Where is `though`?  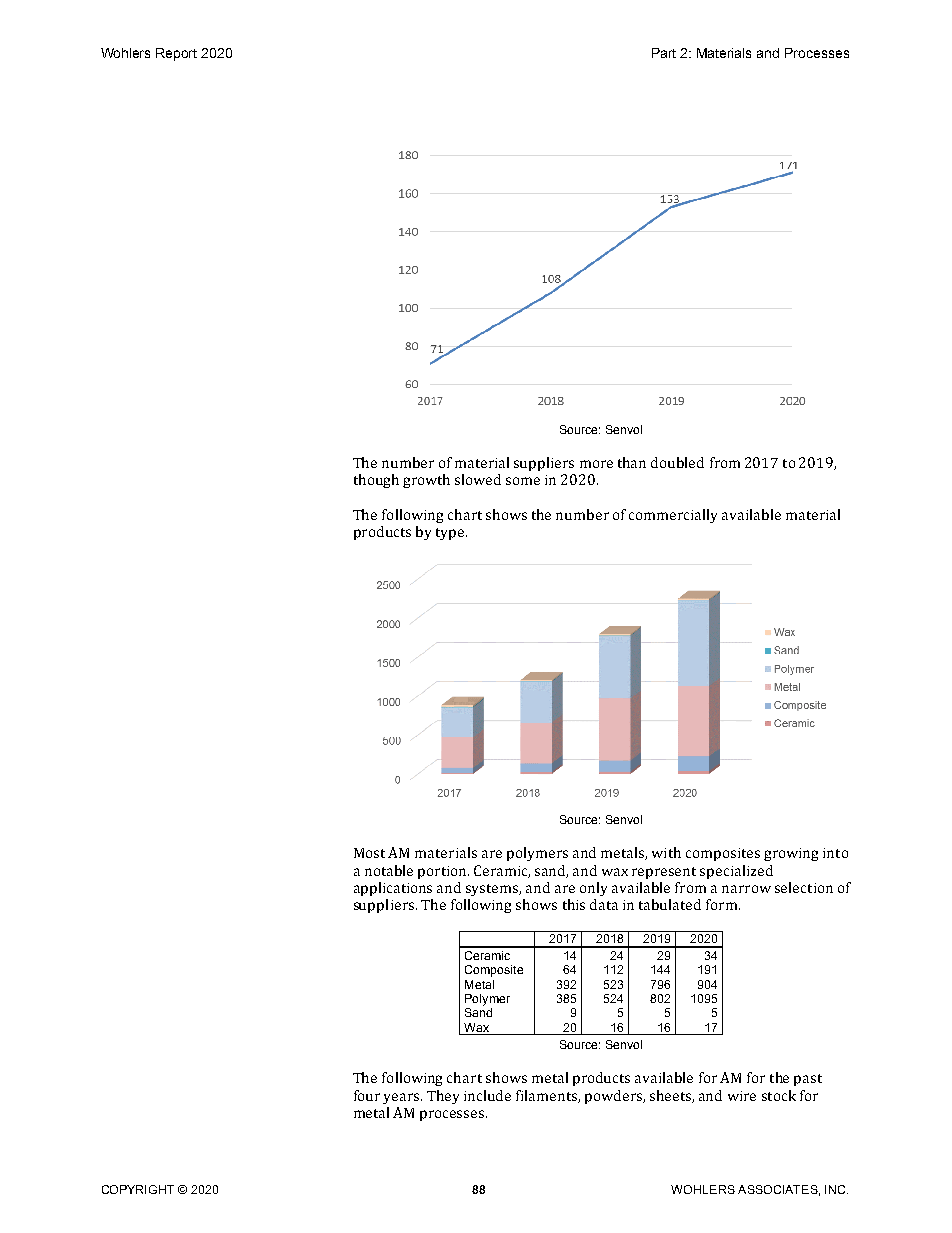
though is located at coordinates (376, 481).
